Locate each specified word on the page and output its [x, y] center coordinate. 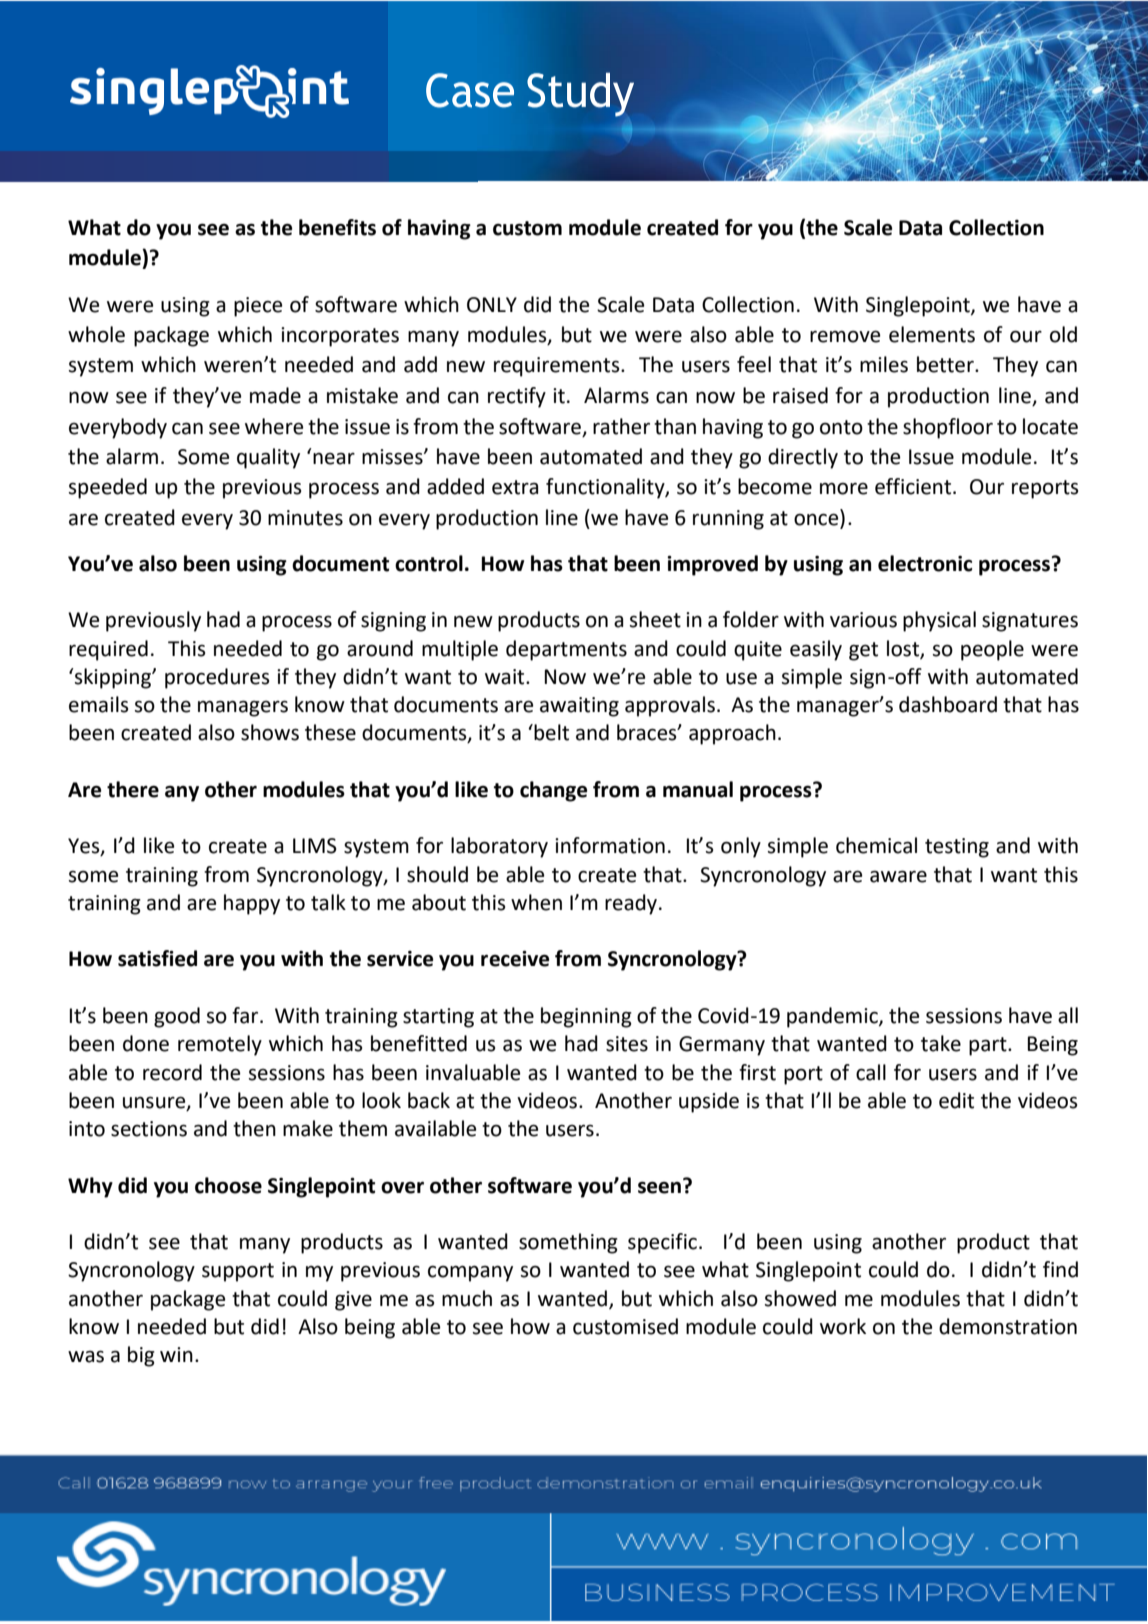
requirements [558, 367]
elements [932, 334]
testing [957, 848]
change [553, 791]
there [133, 789]
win [176, 1354]
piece [258, 307]
